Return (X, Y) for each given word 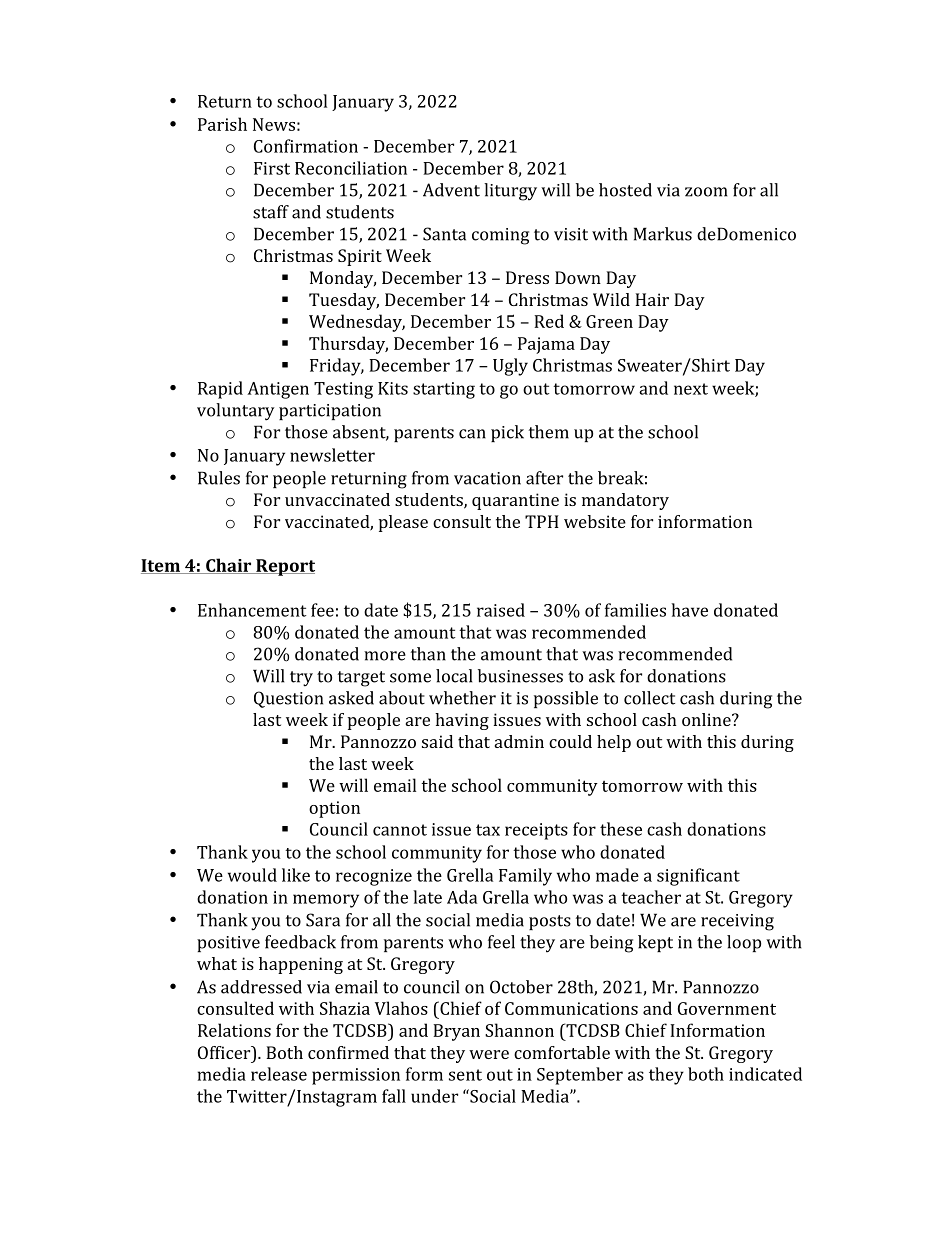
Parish (222, 124)
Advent (451, 190)
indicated (765, 1074)
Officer (225, 1052)
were (489, 1054)
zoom (706, 192)
